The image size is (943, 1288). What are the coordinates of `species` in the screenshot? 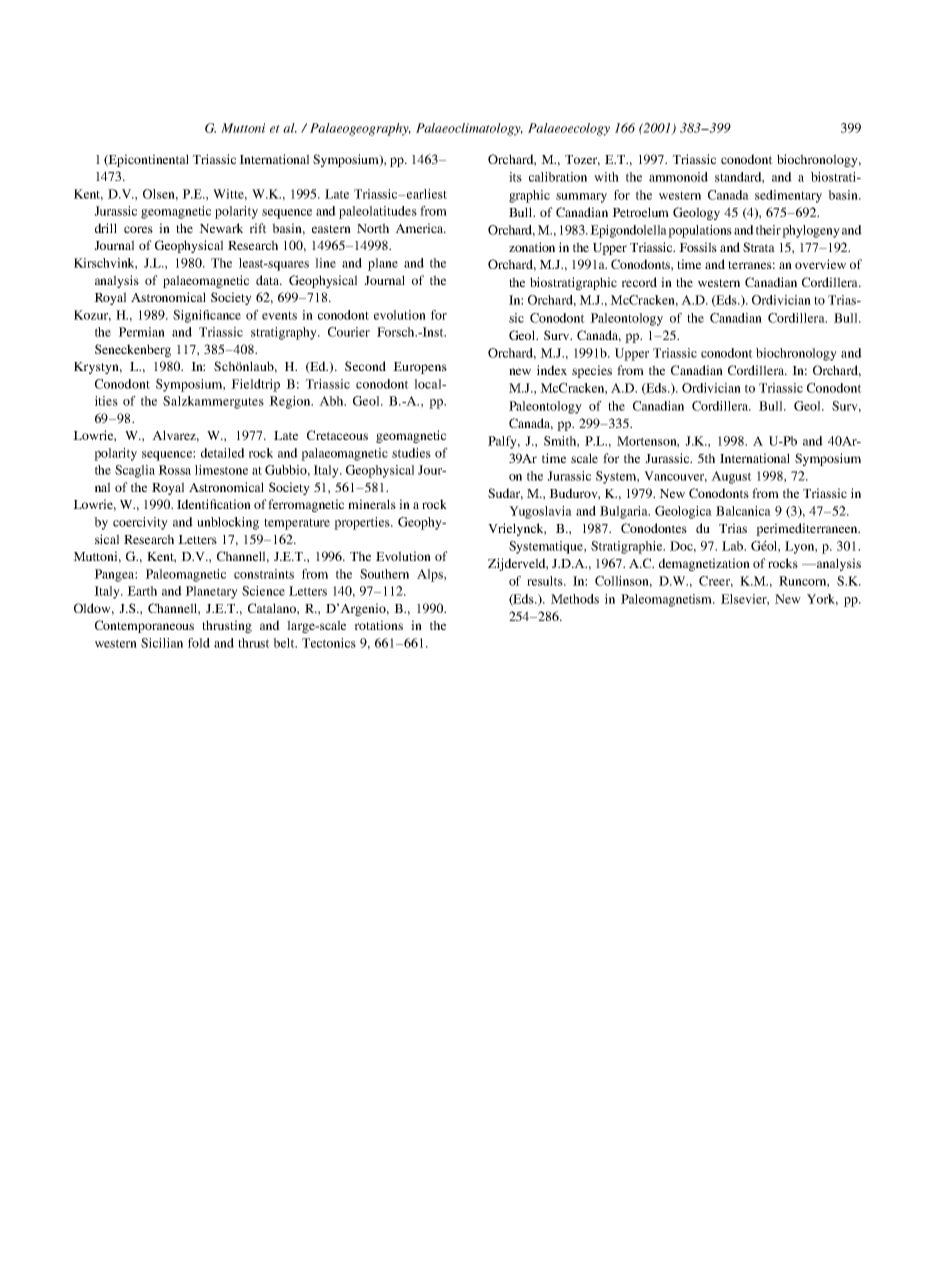 It's located at (592, 371).
